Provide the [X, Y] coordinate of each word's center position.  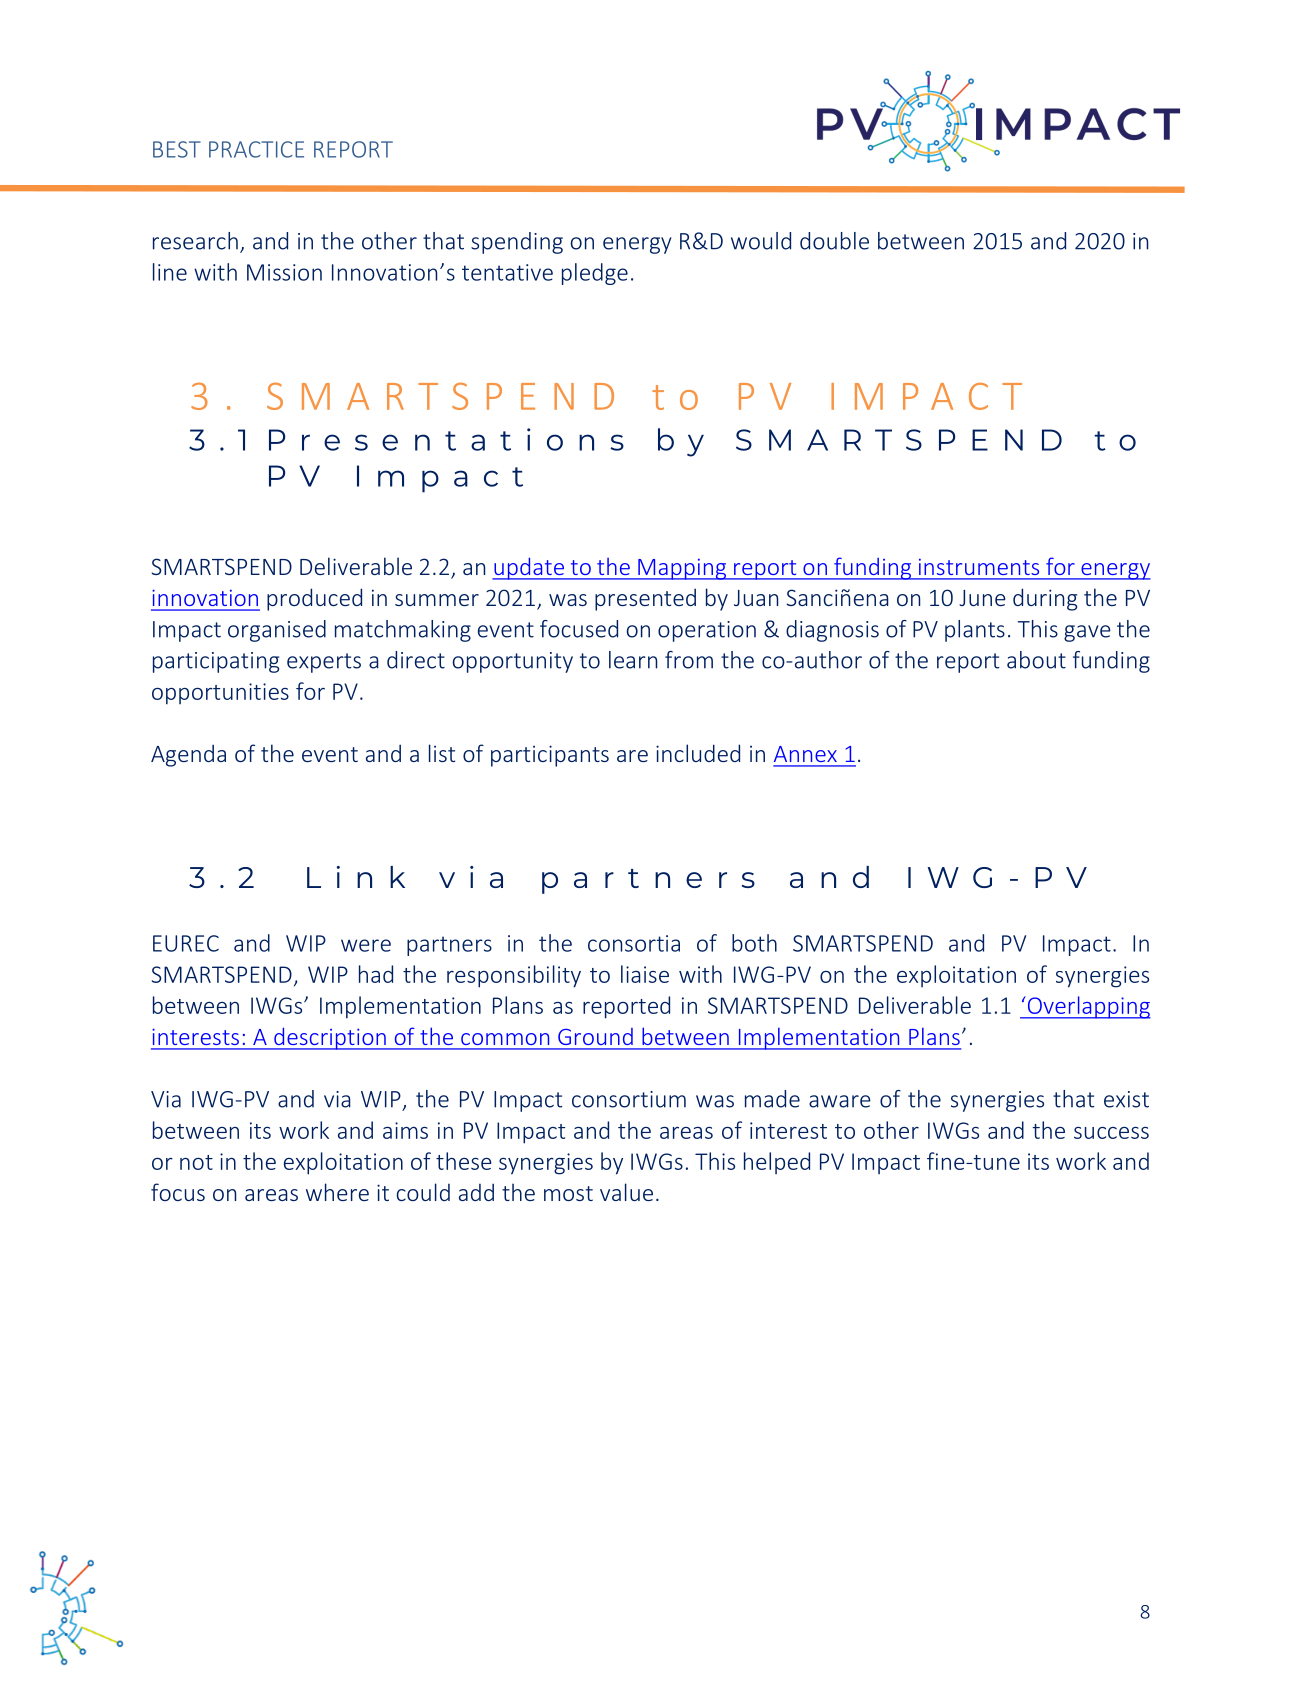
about [1036, 660]
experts [324, 663]
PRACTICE [256, 149]
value [626, 1192]
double [834, 241]
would [761, 241]
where [337, 1192]
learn [633, 660]
